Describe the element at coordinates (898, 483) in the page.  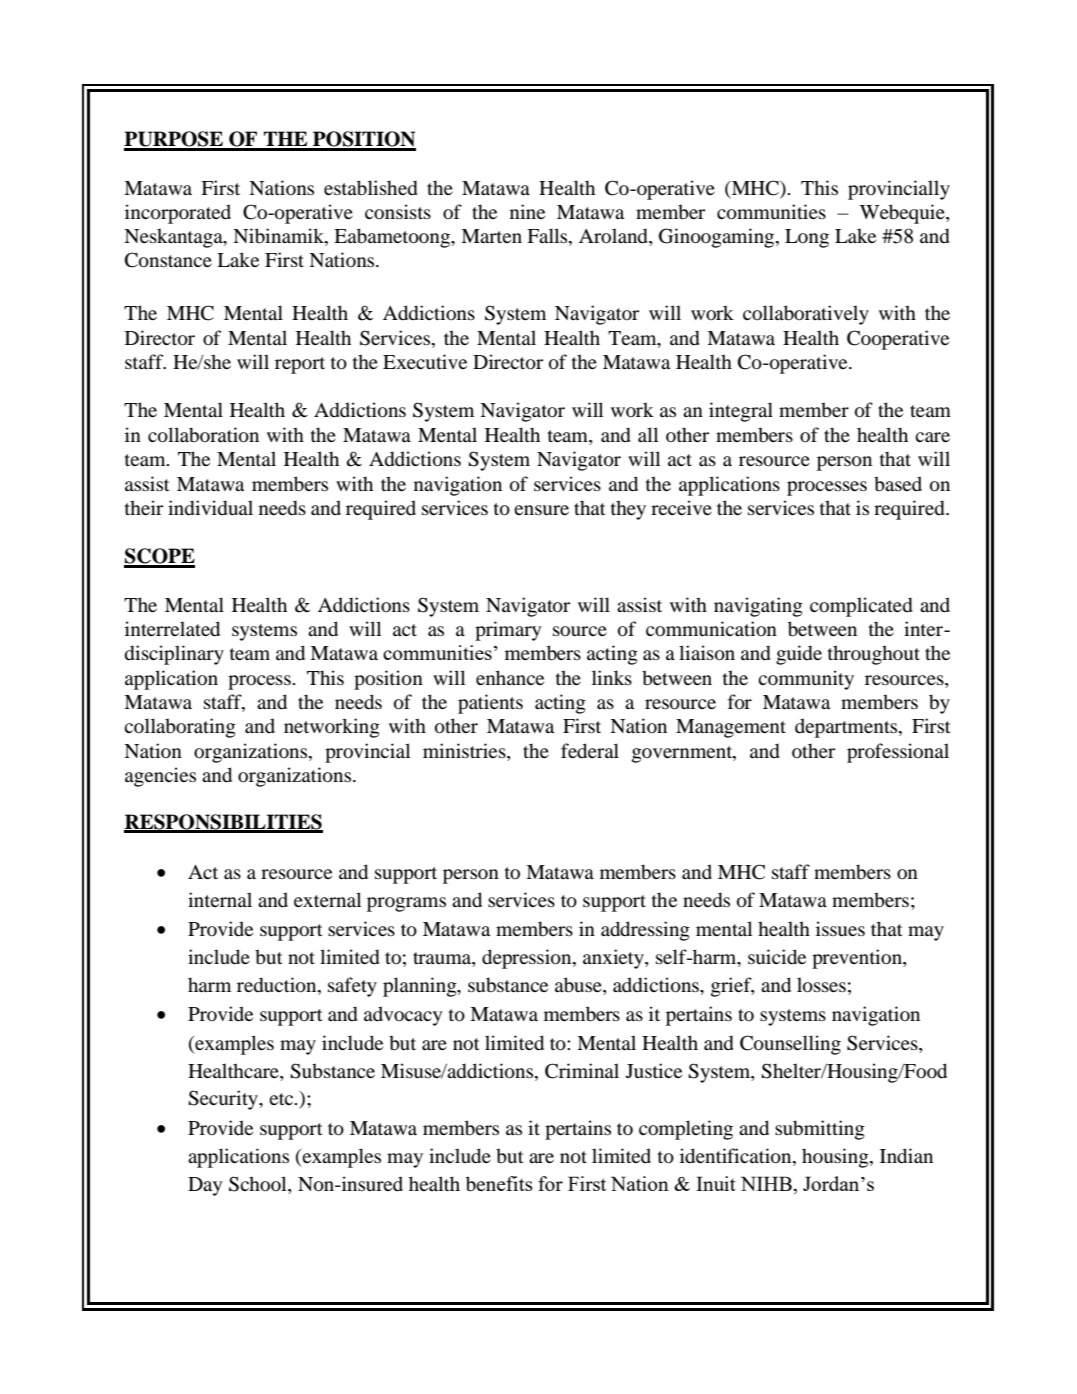
I see `based` at that location.
